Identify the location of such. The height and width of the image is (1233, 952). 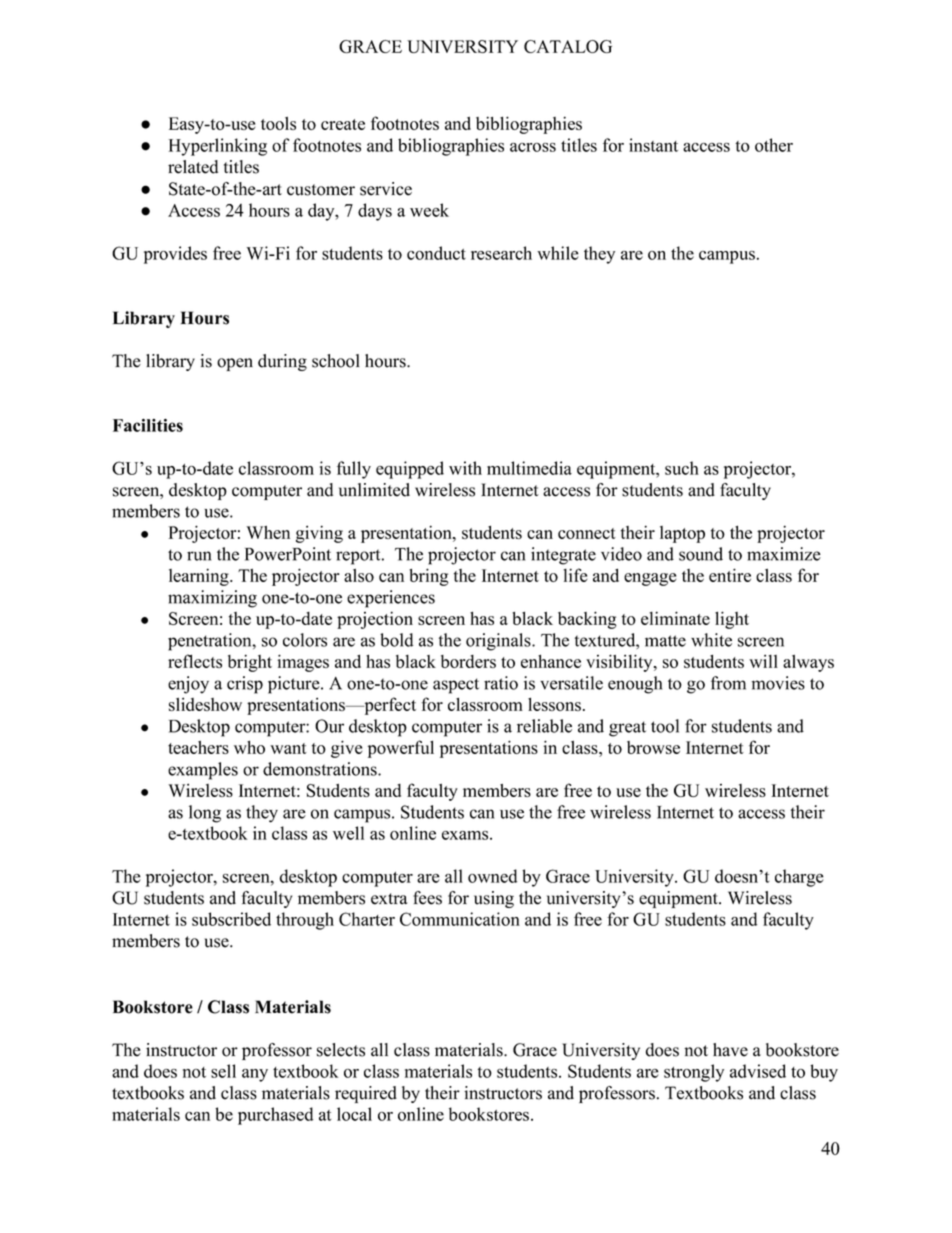
(682, 468).
